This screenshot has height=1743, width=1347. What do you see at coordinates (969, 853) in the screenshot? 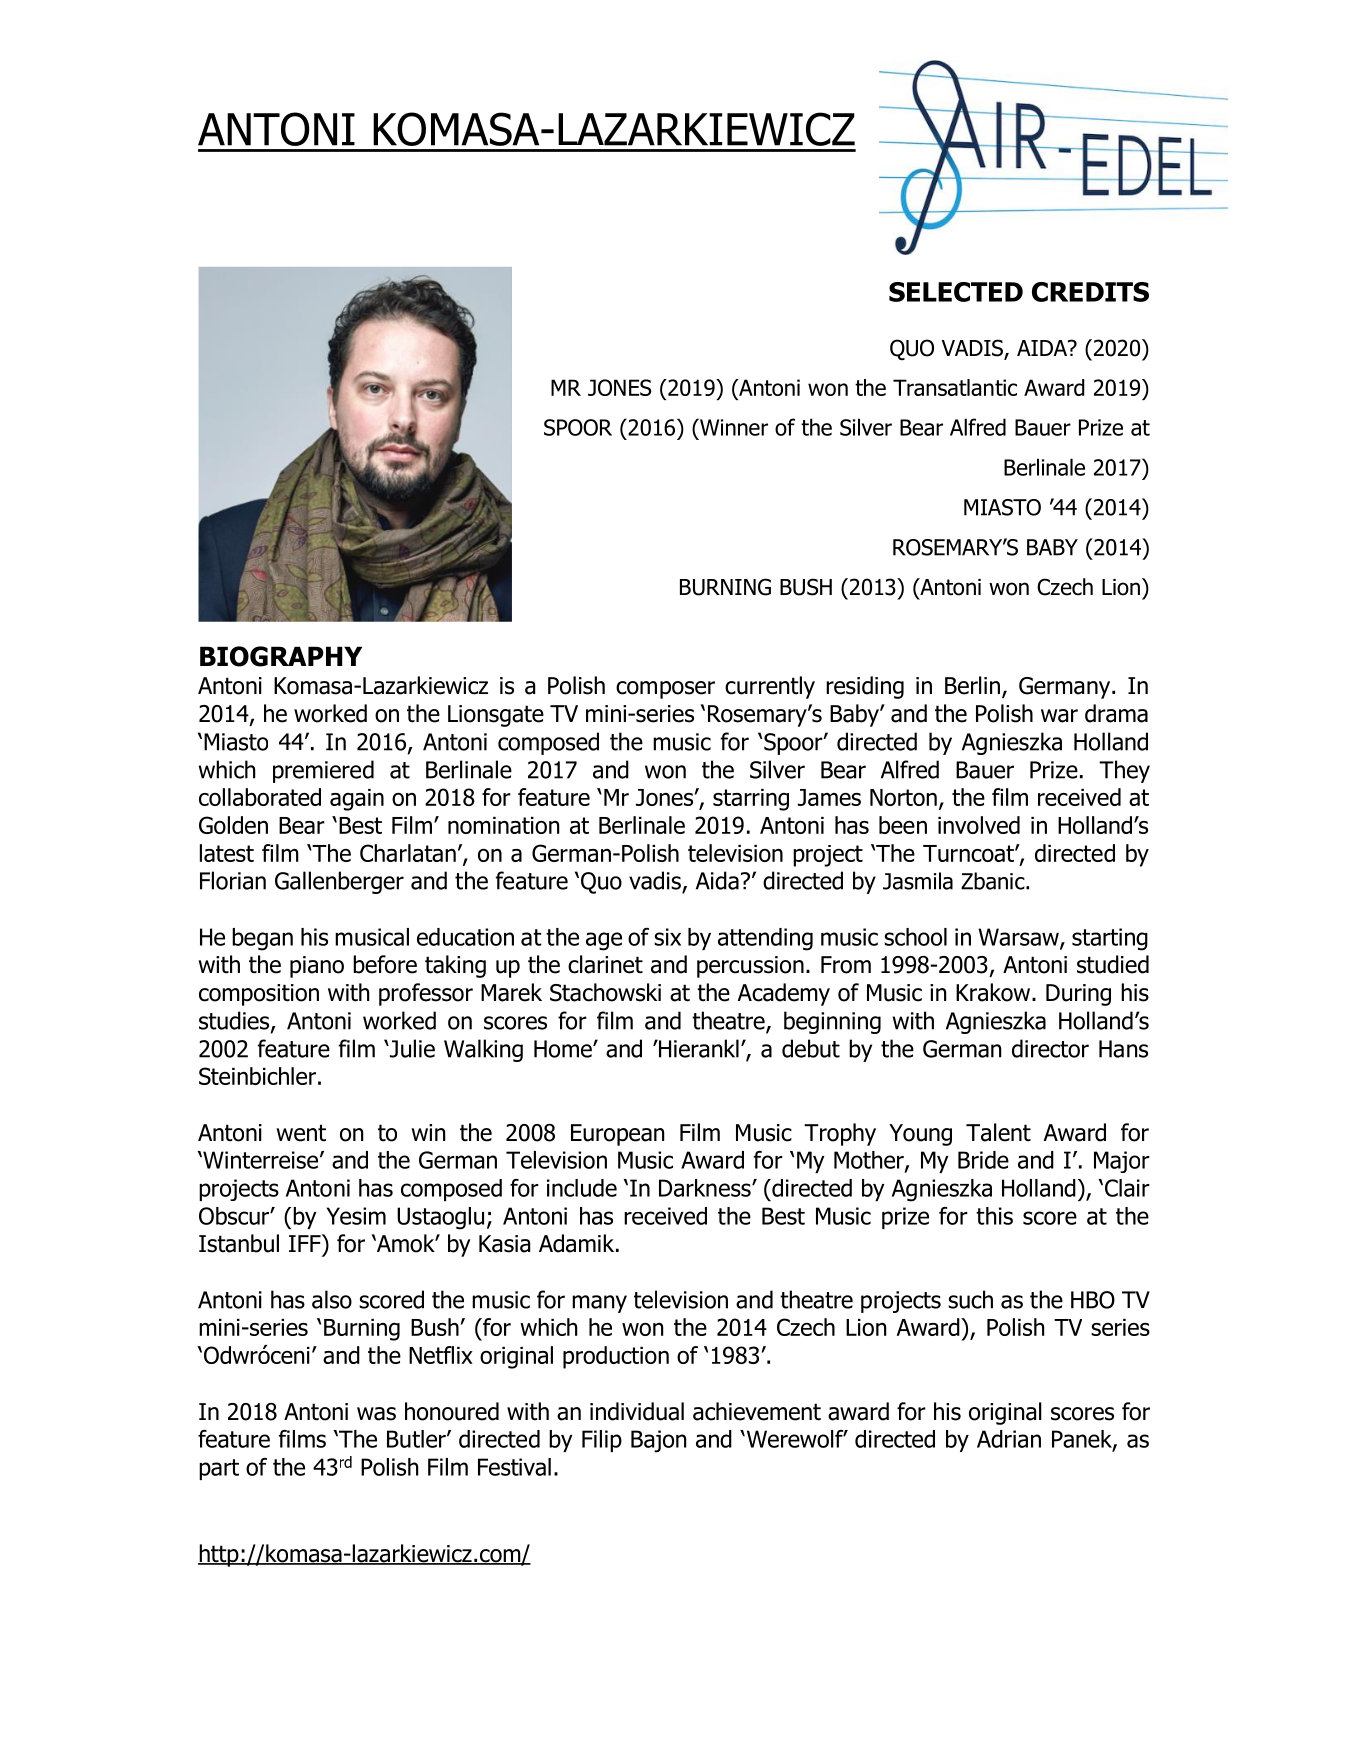
I see `Turncoat` at bounding box center [969, 853].
